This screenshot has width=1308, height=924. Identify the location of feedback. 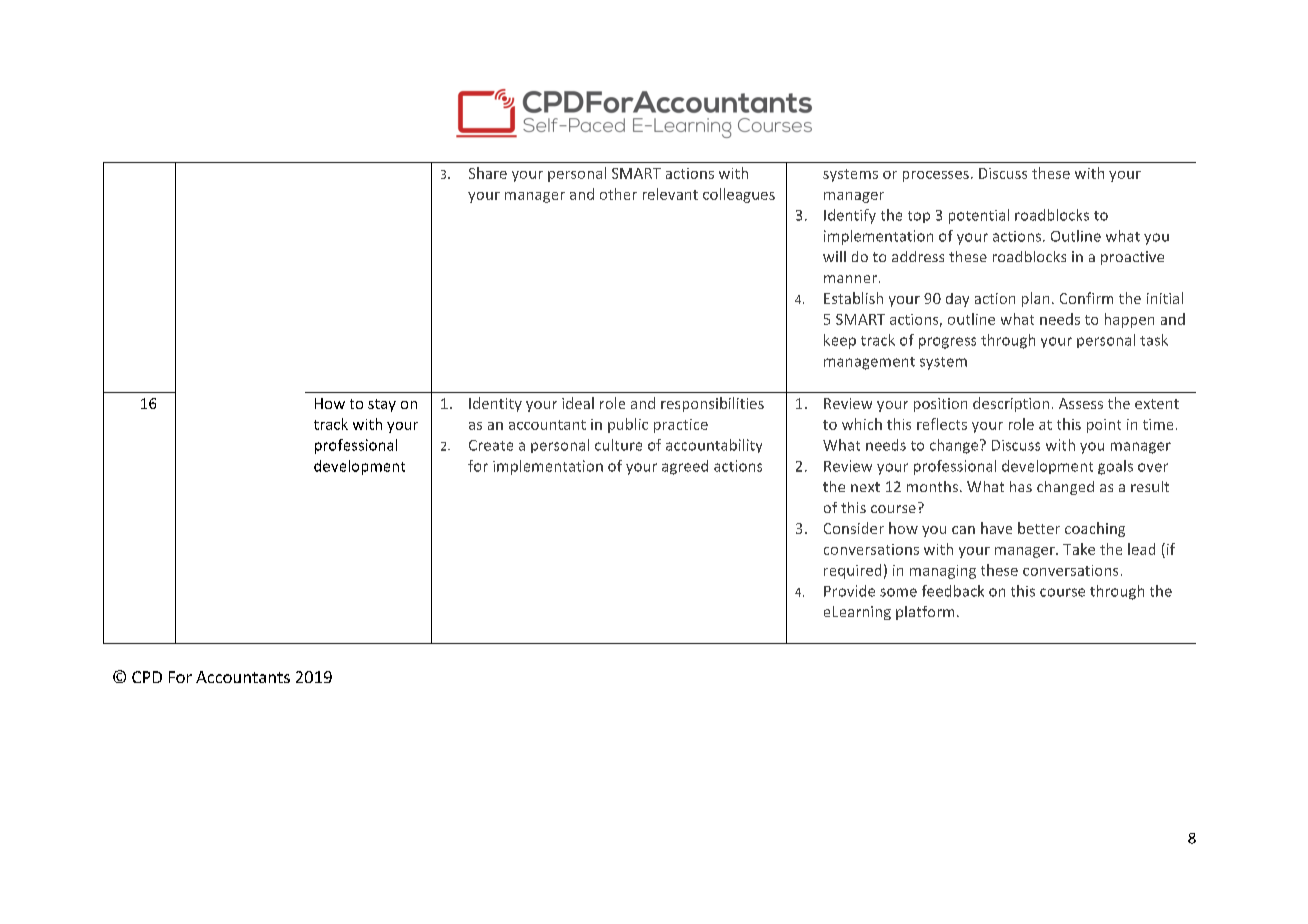
(953, 591).
